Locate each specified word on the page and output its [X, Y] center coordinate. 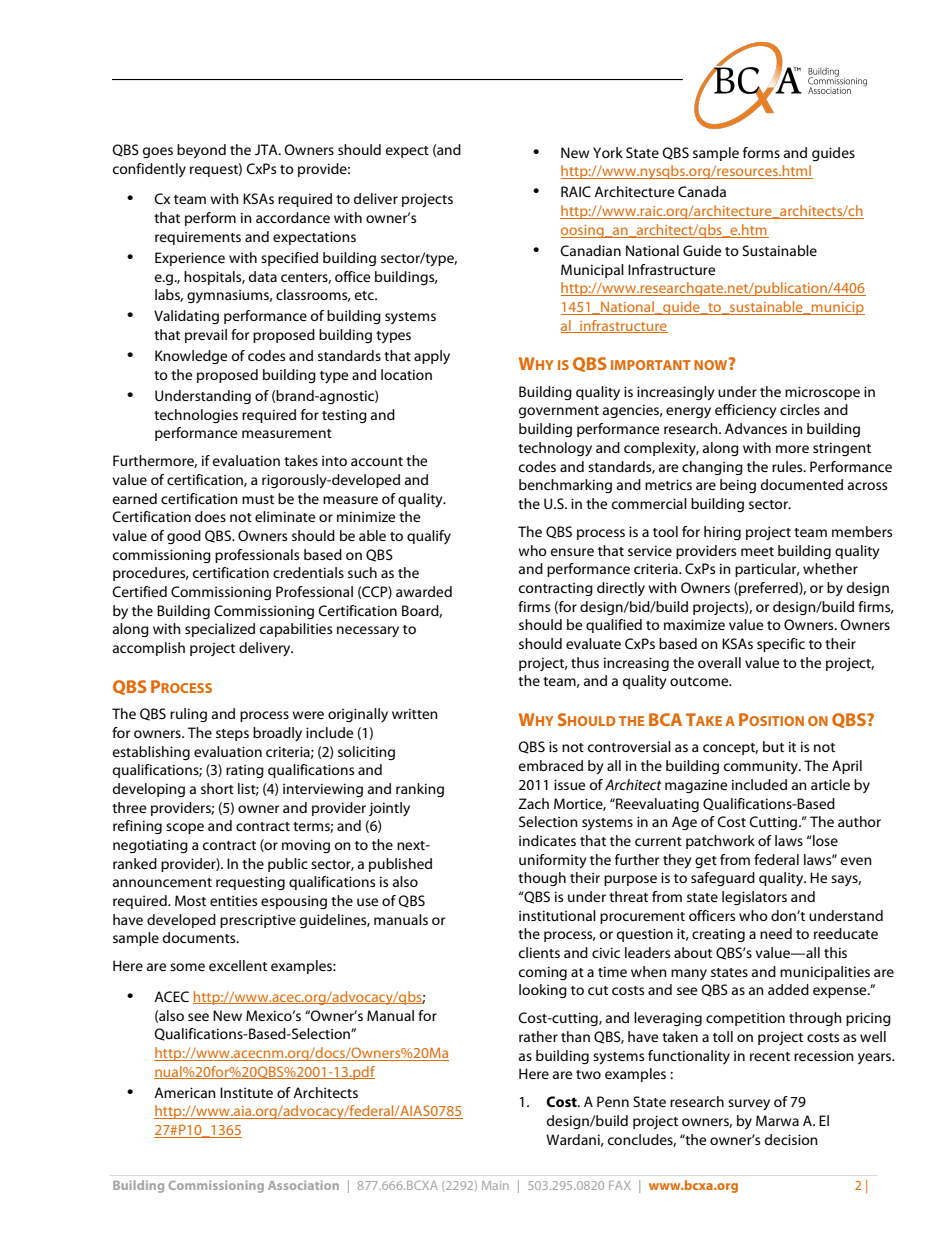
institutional [557, 915]
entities [233, 901]
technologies [196, 416]
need [776, 933]
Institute [246, 1092]
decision [791, 1139]
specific [781, 645]
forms [761, 152]
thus [585, 662]
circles [800, 409]
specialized [220, 630]
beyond [201, 151]
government [559, 412]
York [608, 152]
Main [495, 1185]
